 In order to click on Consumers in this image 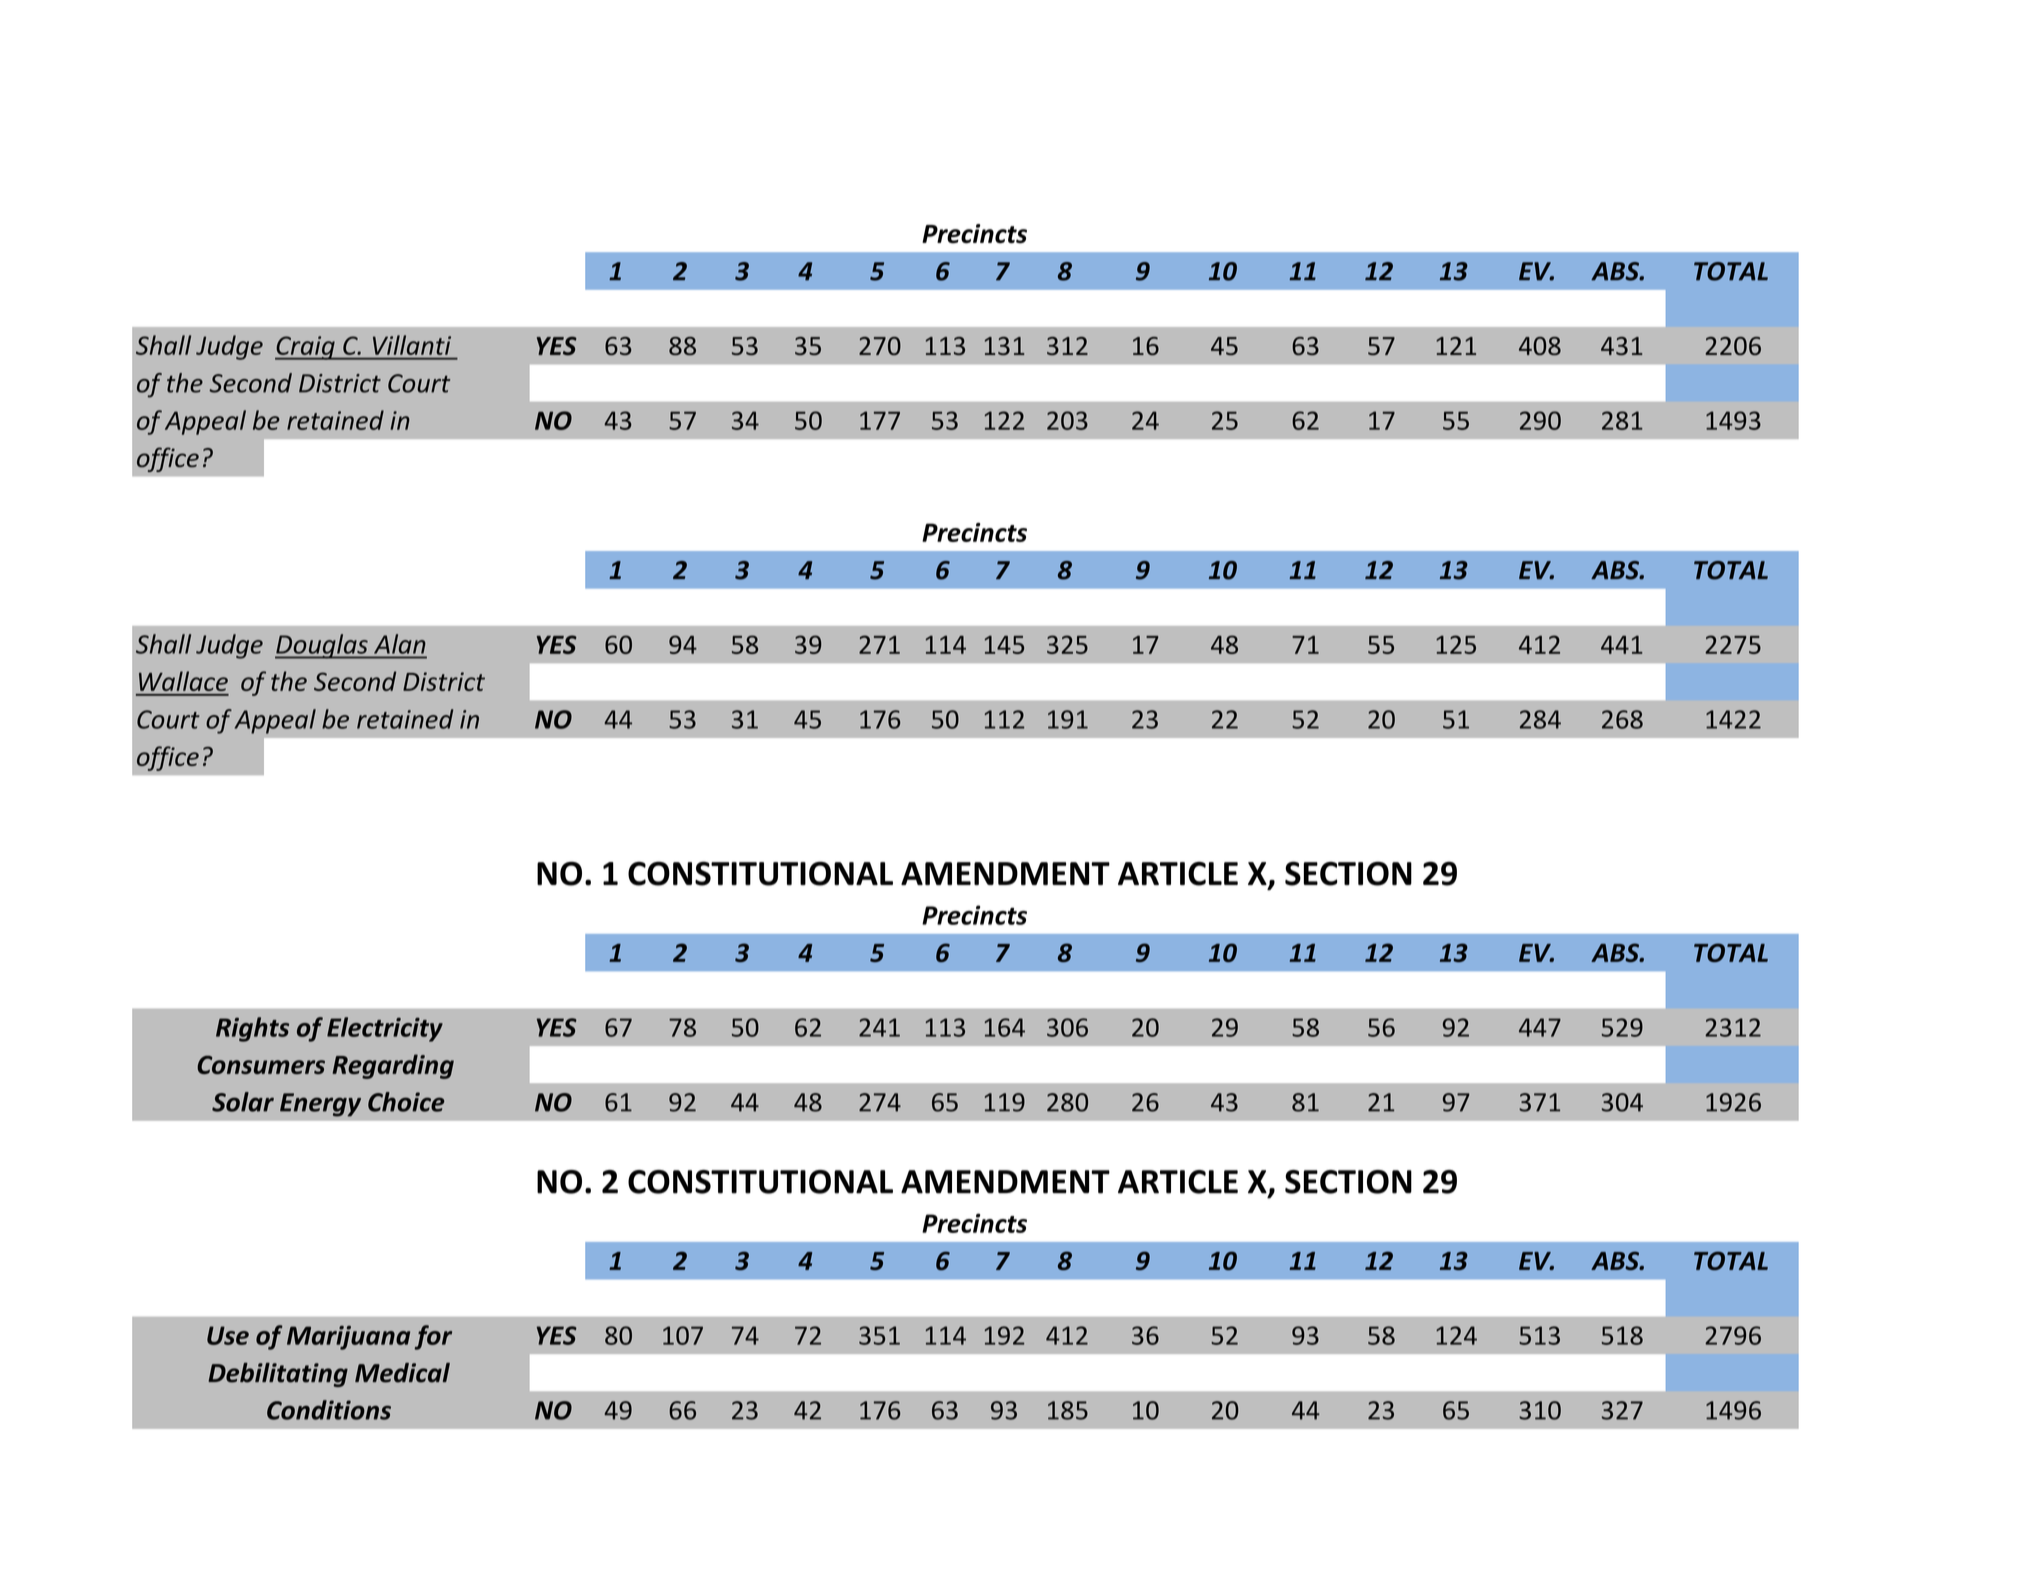, I will do `click(261, 1064)`.
